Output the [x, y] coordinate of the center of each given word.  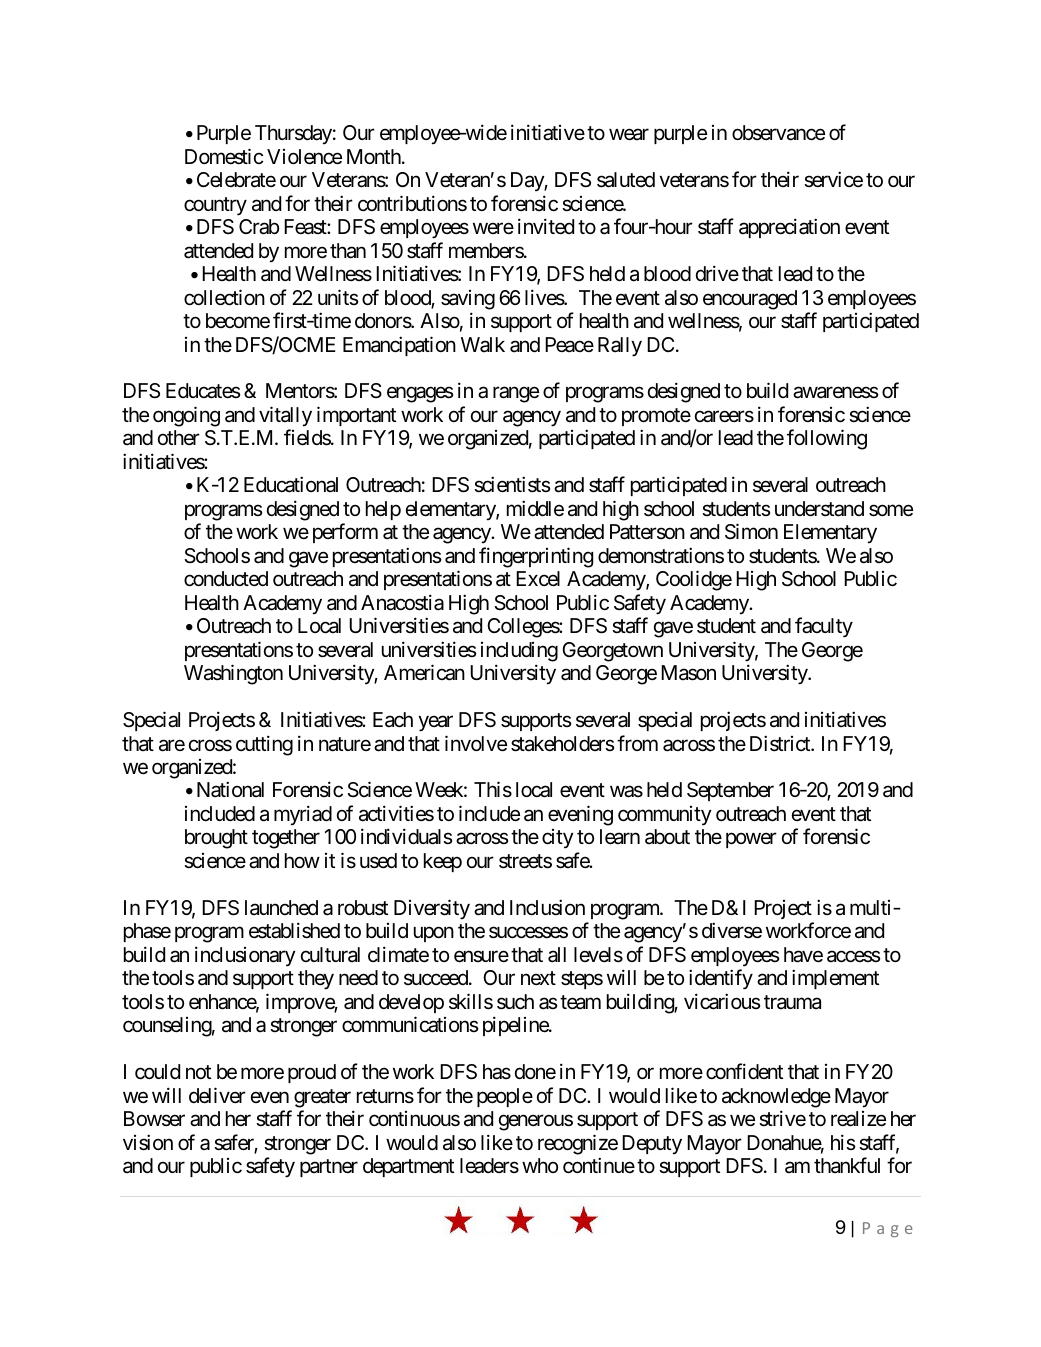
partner [329, 1168]
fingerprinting [536, 557]
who [540, 1165]
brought [216, 839]
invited [546, 226]
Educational [291, 484]
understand [819, 509]
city [557, 838]
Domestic [224, 156]
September [730, 791]
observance [778, 133]
